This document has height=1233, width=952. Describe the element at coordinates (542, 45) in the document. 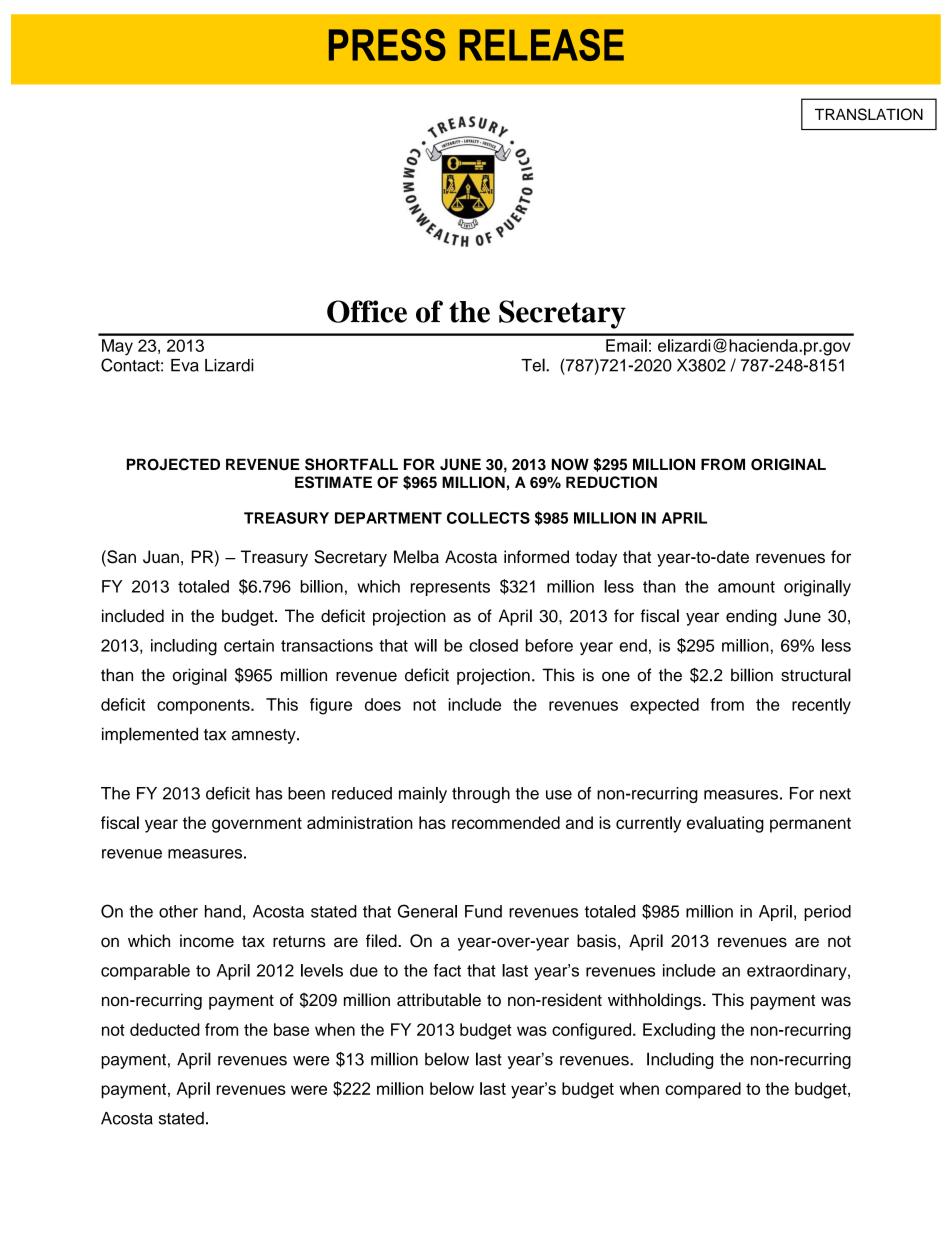

I see `RELEASE` at that location.
